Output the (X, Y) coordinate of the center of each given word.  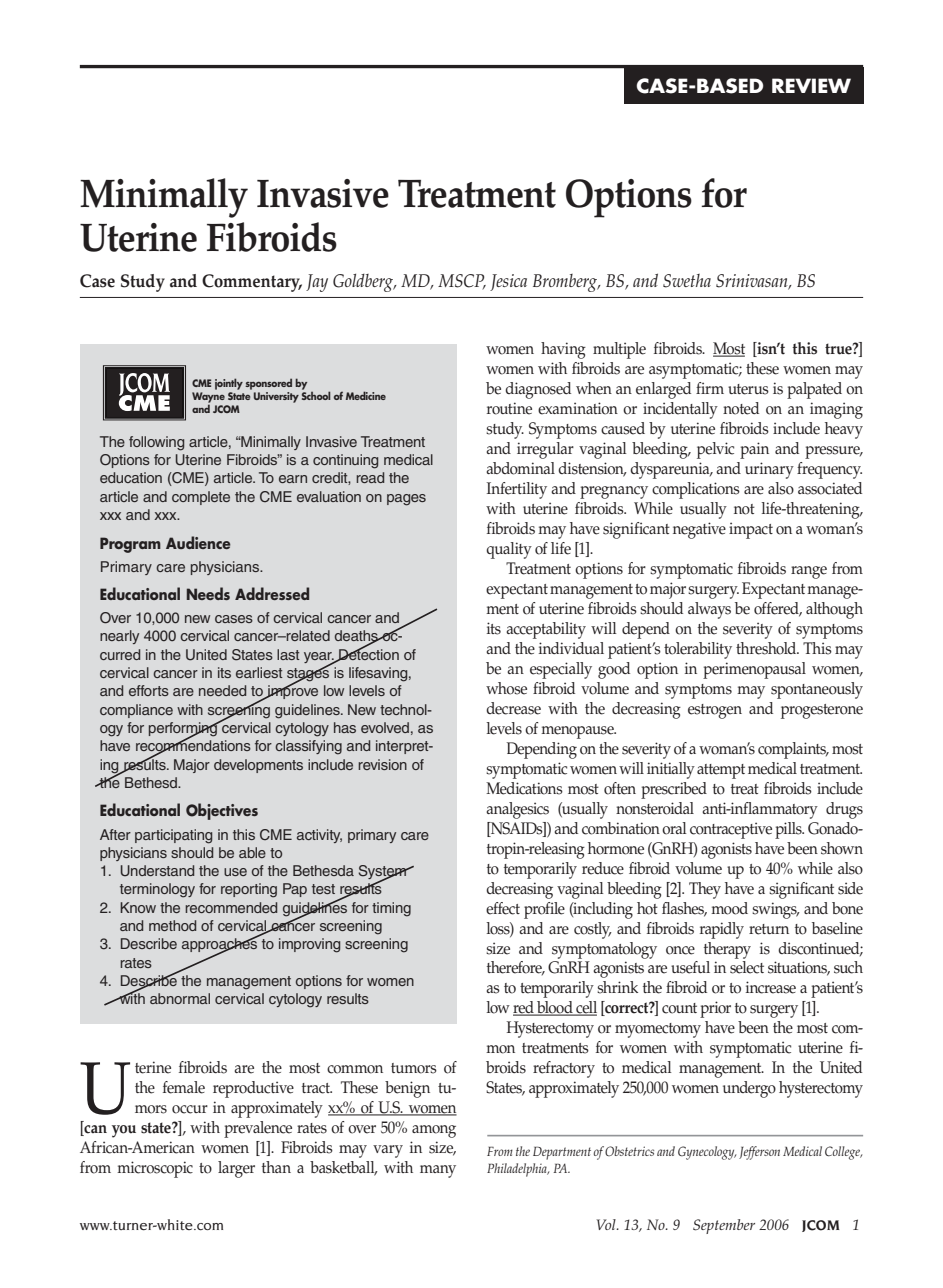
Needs (208, 593)
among (434, 1131)
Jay (317, 283)
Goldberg (364, 283)
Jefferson (759, 1153)
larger (236, 1169)
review (811, 85)
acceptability (546, 630)
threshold (767, 648)
